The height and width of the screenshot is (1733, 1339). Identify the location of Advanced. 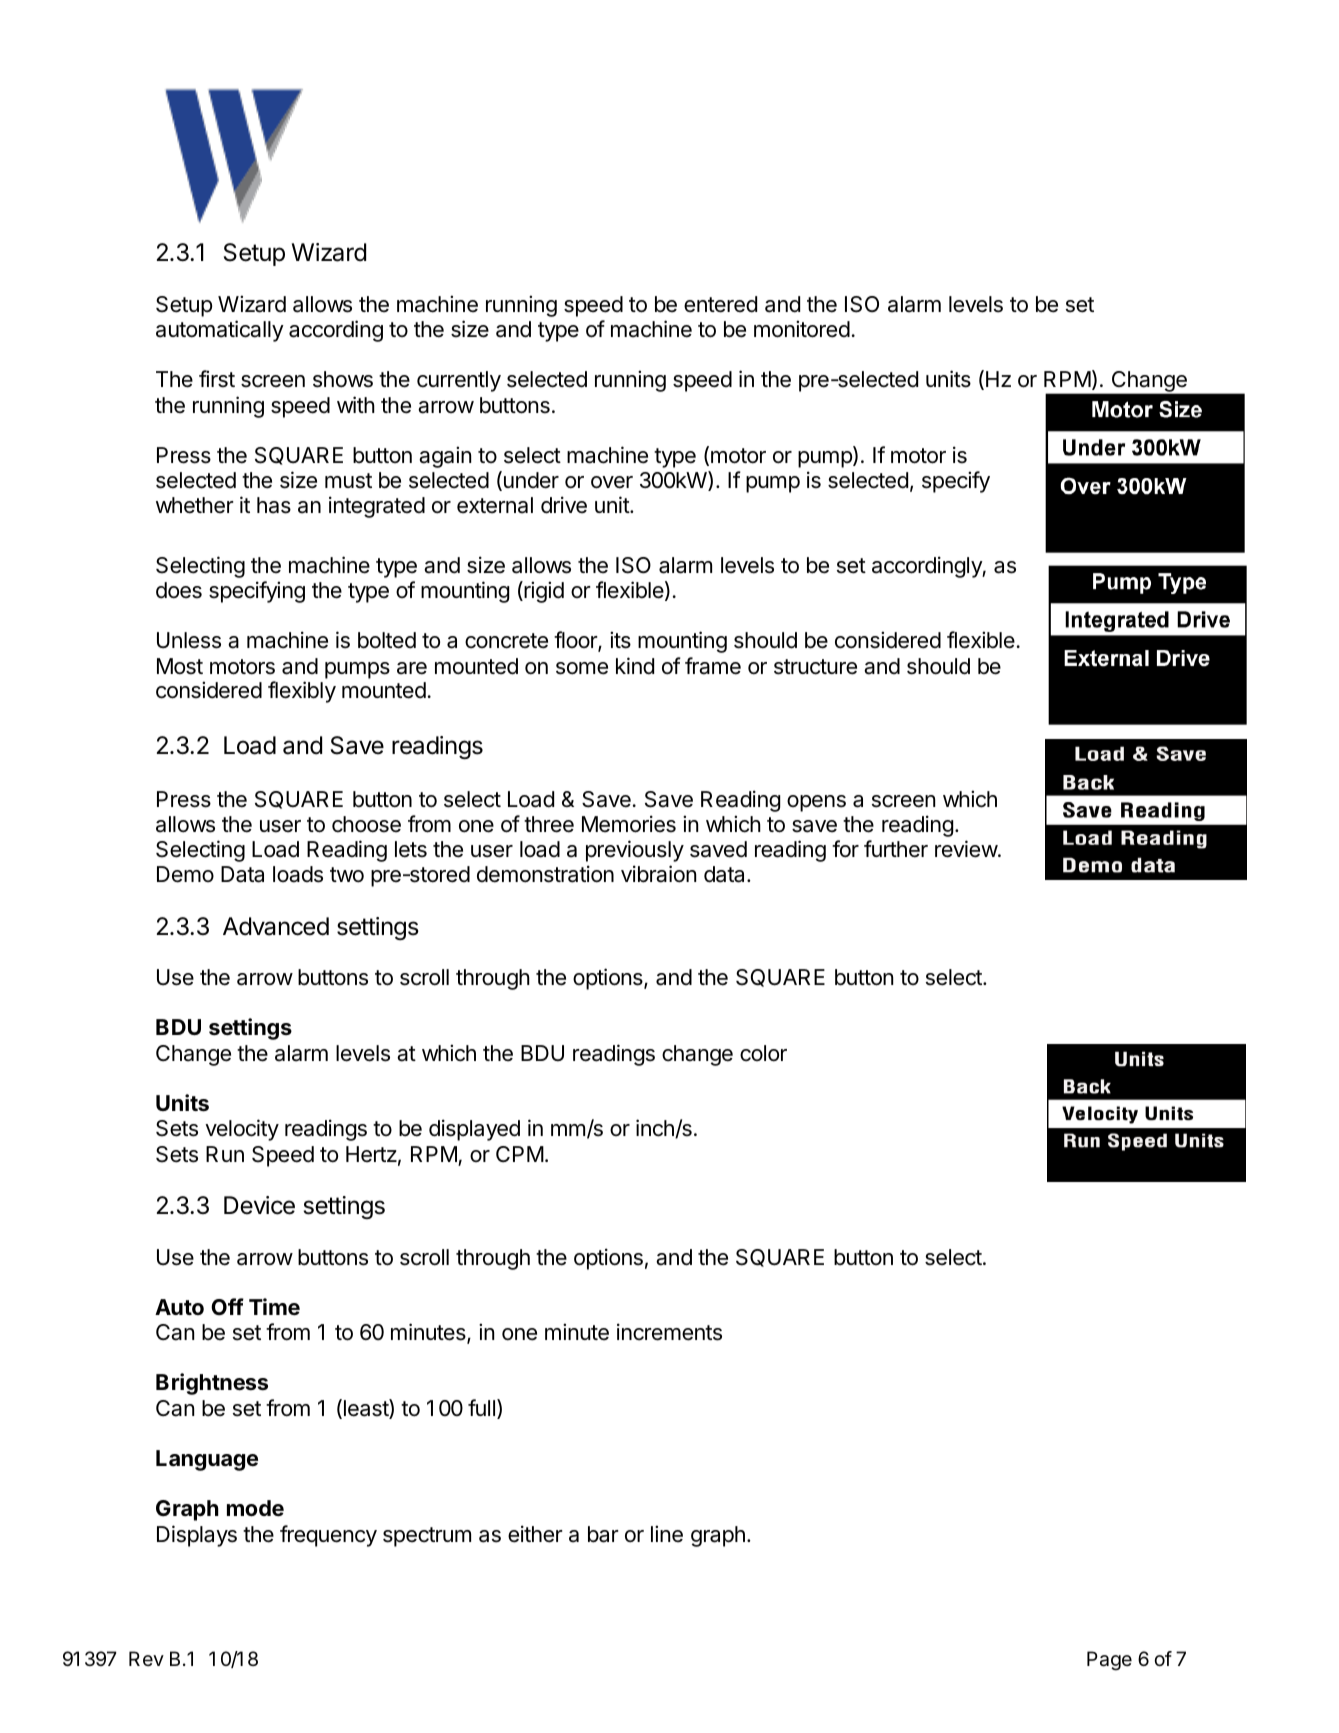
(276, 926).
